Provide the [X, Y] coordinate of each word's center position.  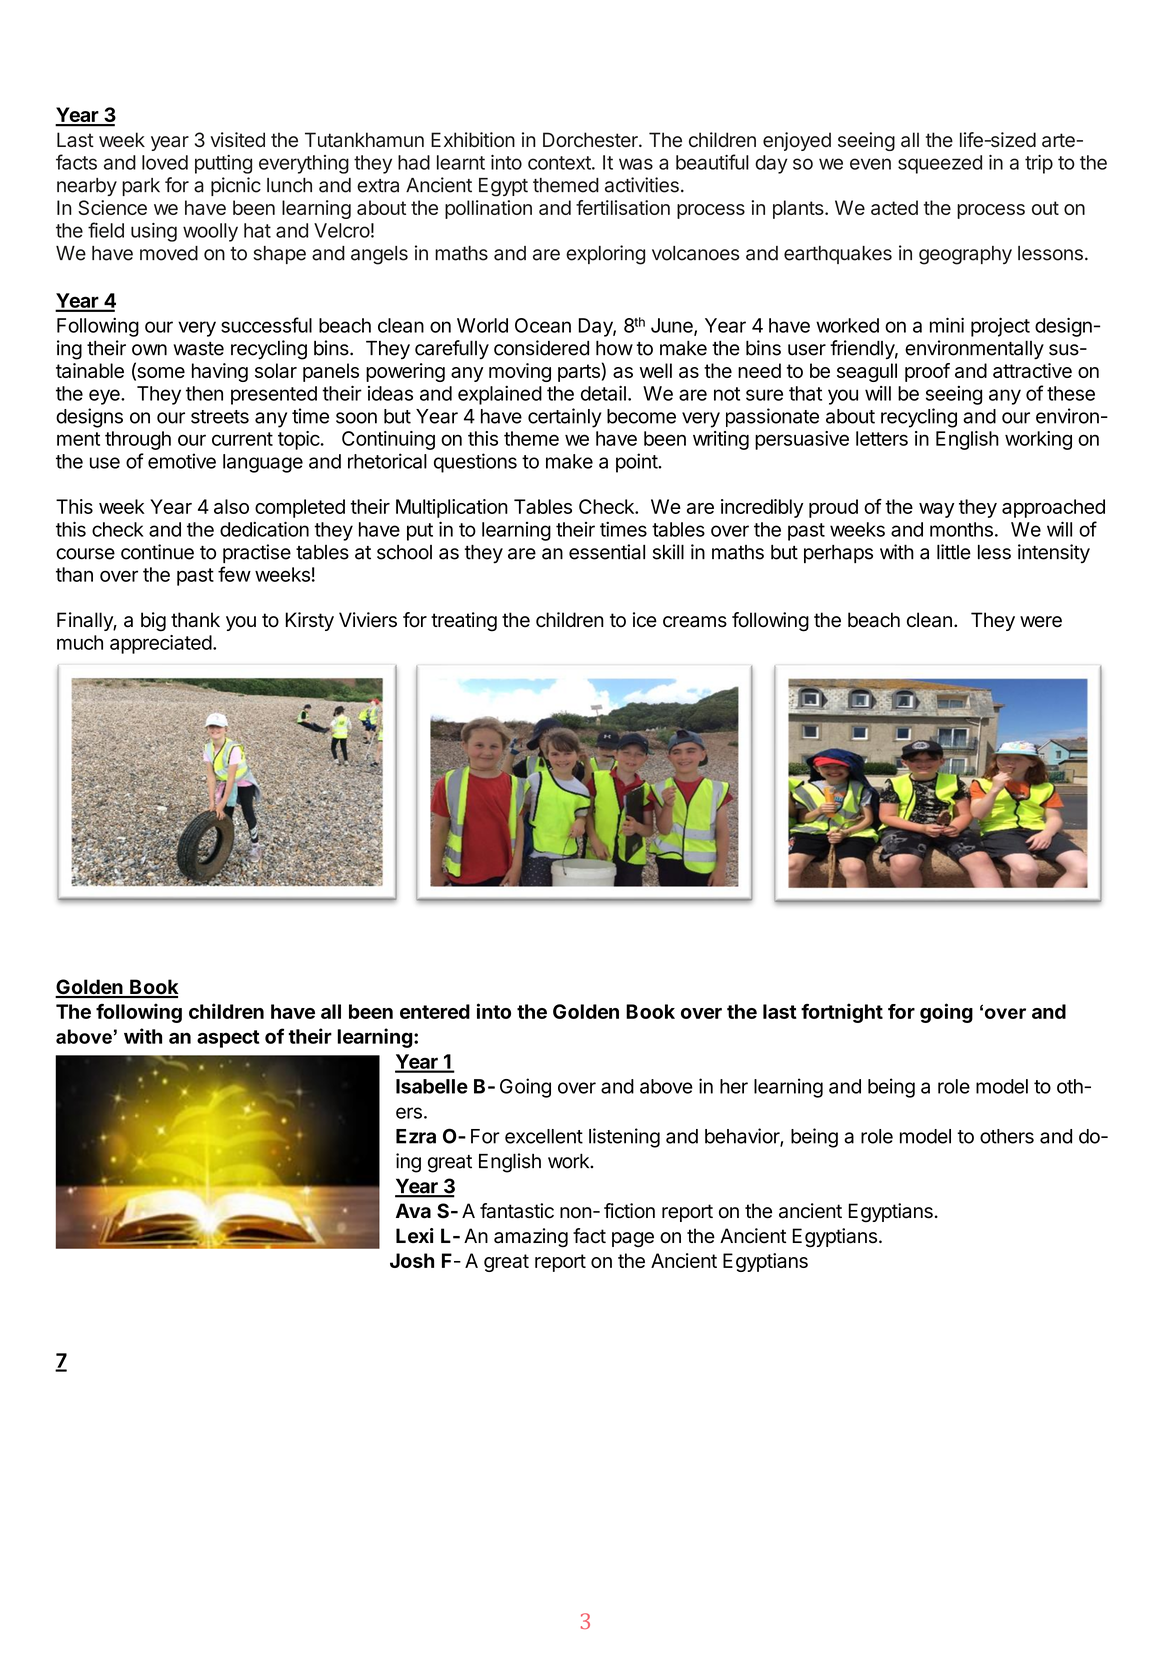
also [231, 506]
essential [607, 552]
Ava [413, 1211]
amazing [531, 1238]
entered [435, 1011]
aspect [228, 1039]
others [1007, 1136]
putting [223, 164]
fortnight [842, 1013]
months [961, 529]
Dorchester [591, 140]
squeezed [940, 164]
